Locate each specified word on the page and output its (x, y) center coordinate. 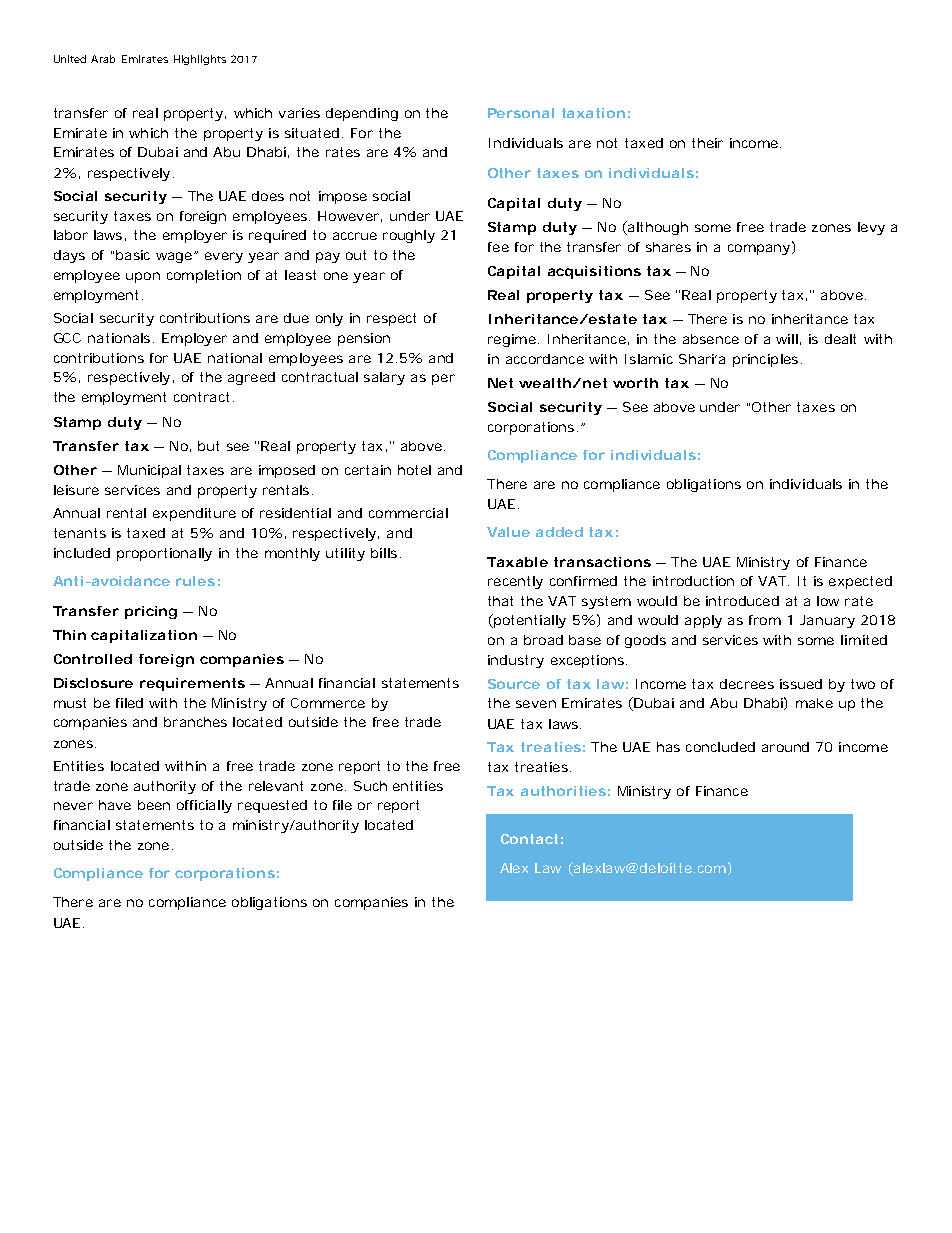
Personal (521, 113)
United (70, 59)
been (154, 805)
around (785, 747)
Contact (532, 839)
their (707, 143)
